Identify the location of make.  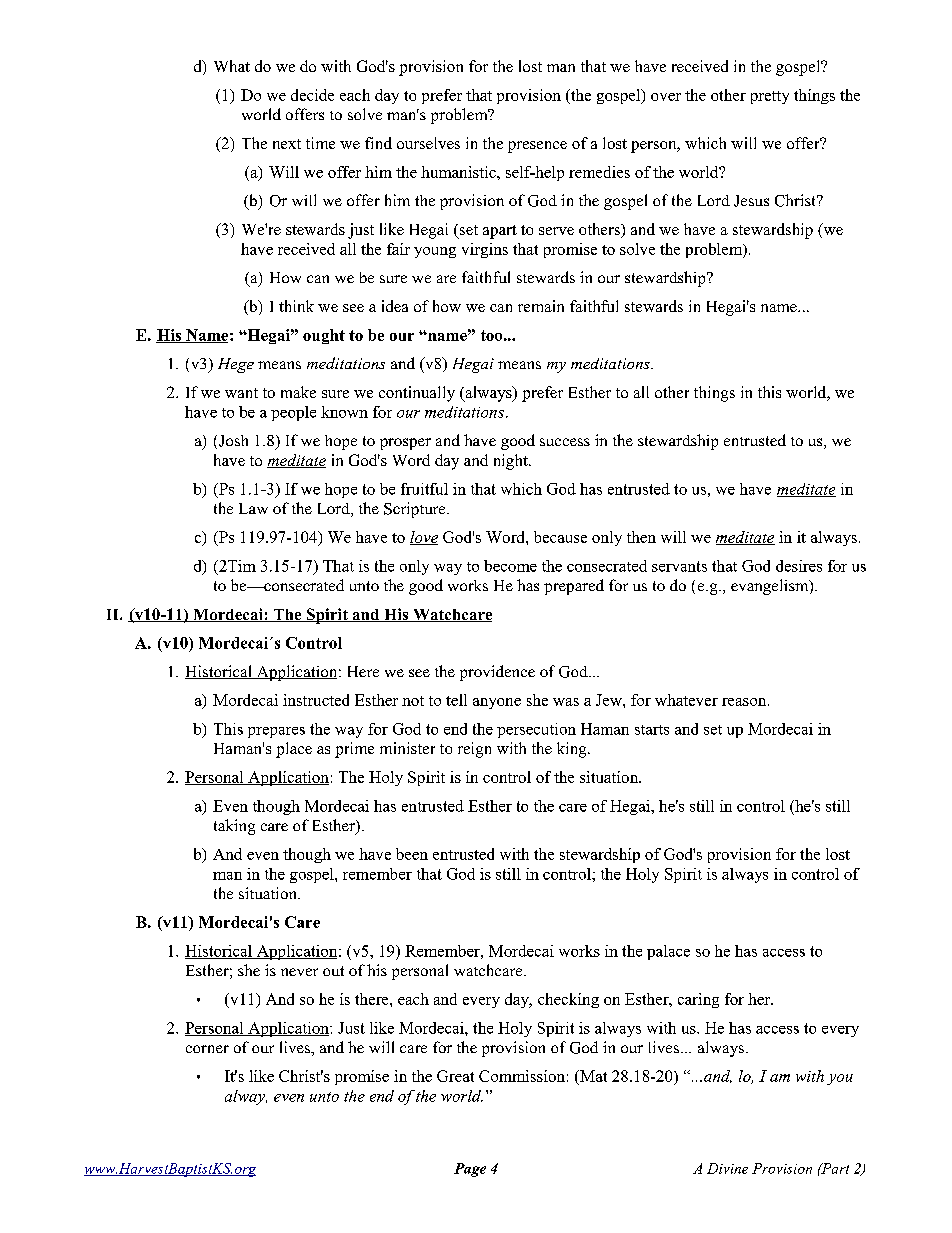
(298, 392).
